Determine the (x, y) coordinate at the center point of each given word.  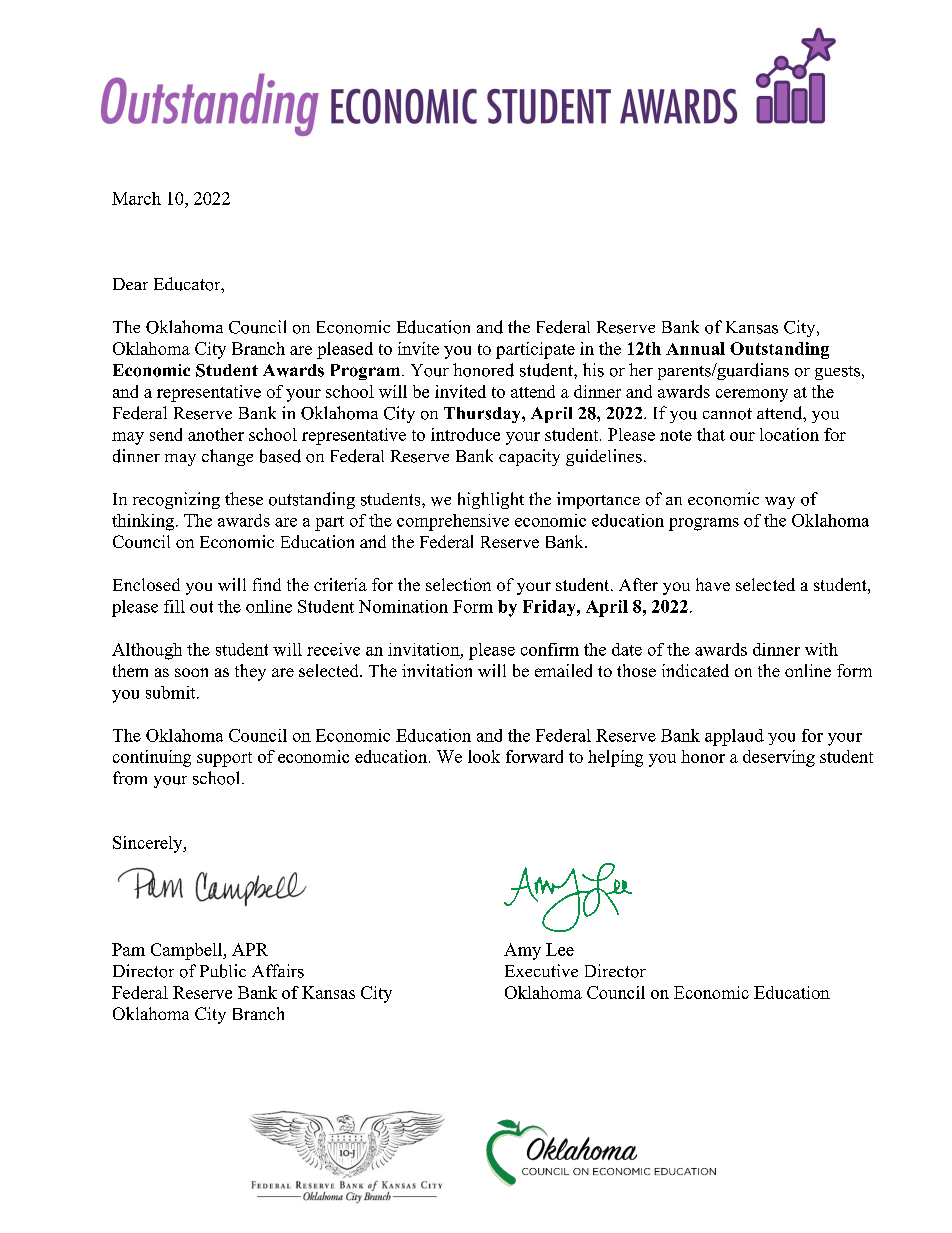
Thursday (483, 415)
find (267, 584)
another (216, 434)
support (224, 759)
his (593, 370)
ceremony (752, 395)
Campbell (188, 951)
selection (458, 584)
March (136, 198)
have (713, 584)
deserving (779, 758)
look (484, 756)
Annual (695, 348)
